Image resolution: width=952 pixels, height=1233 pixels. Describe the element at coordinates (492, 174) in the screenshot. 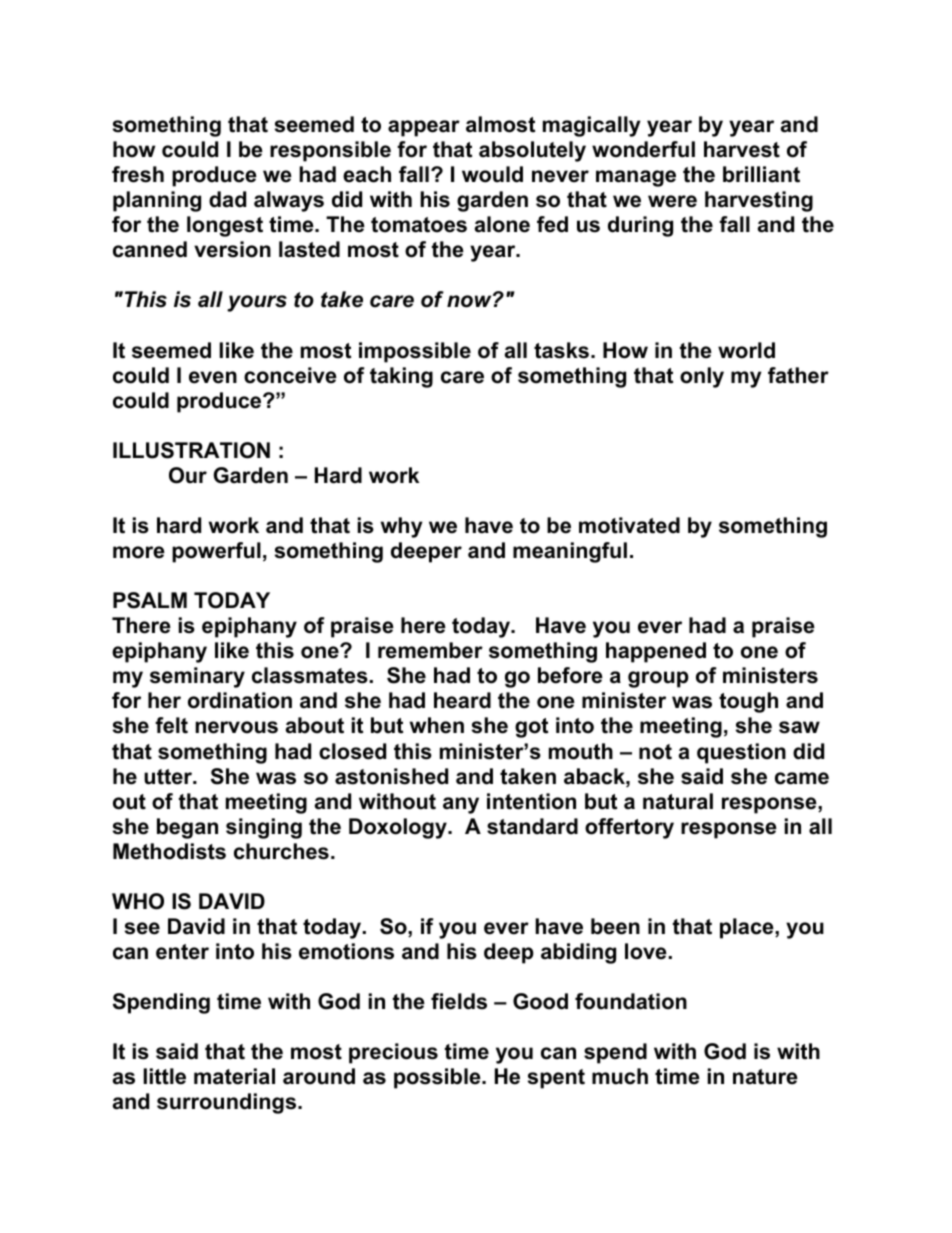

I see `would` at that location.
